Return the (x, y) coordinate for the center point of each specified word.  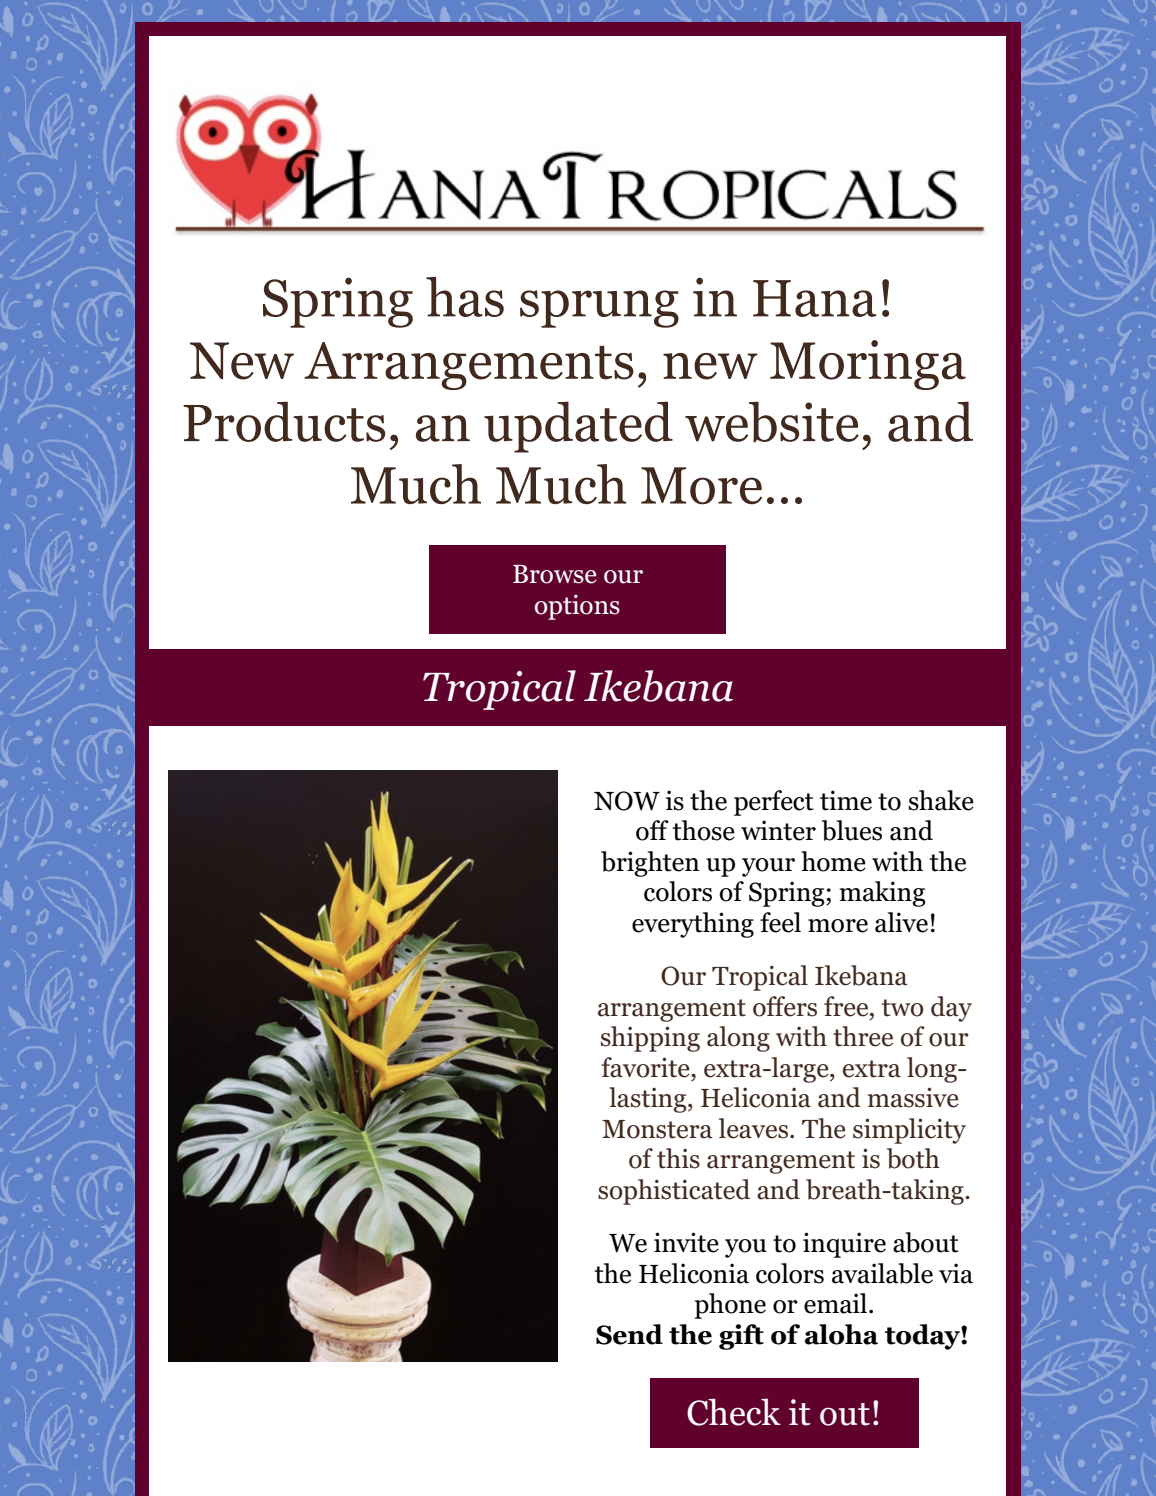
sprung (599, 309)
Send (629, 1334)
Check (734, 1412)
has (465, 297)
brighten (650, 864)
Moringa (868, 365)
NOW (627, 801)
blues (852, 830)
